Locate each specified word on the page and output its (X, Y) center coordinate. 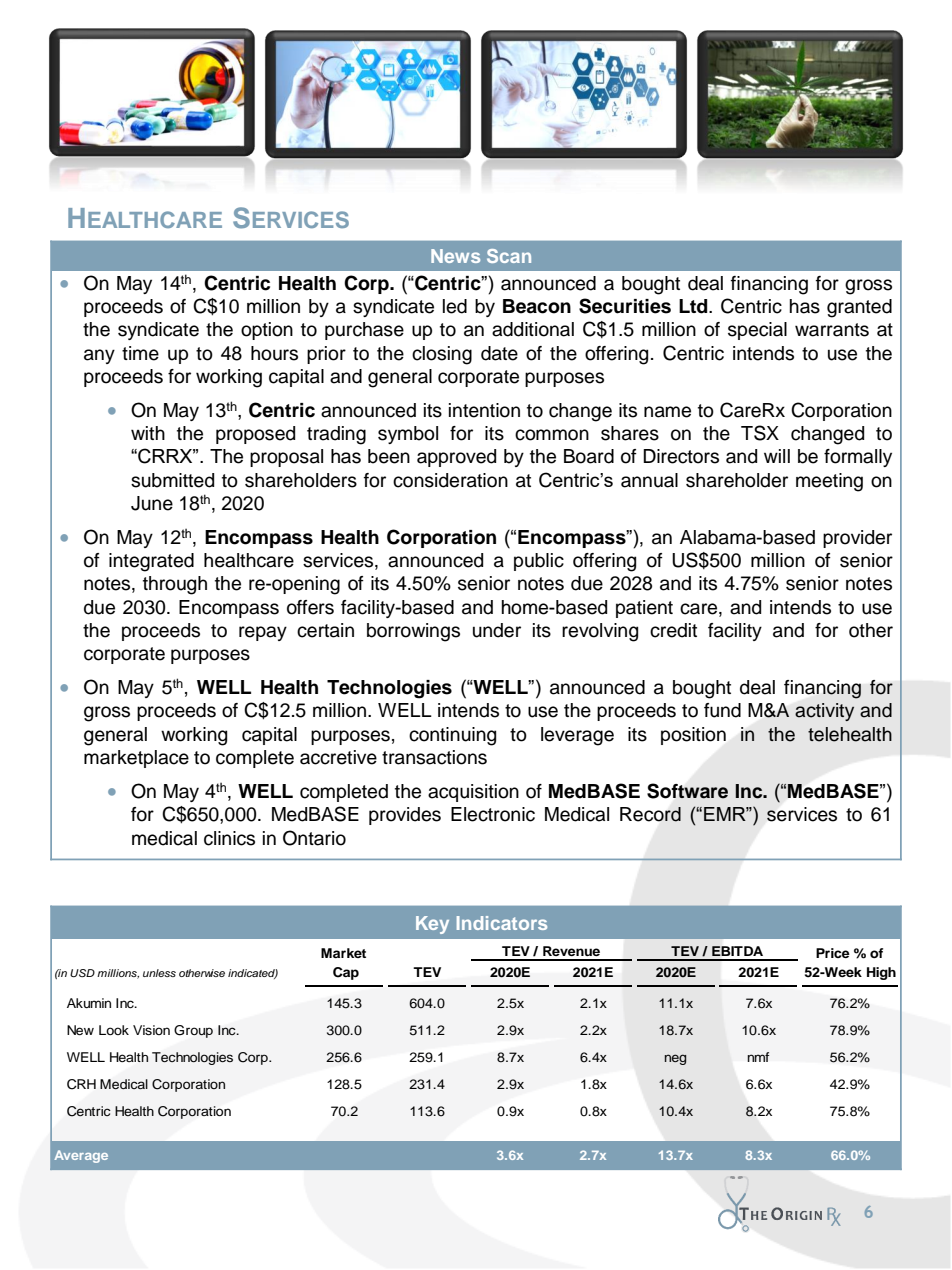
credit (673, 630)
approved (456, 458)
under (497, 630)
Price (833, 953)
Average (81, 1156)
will (777, 456)
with (148, 433)
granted (859, 308)
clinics (229, 838)
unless (159, 973)
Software (687, 791)
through (175, 585)
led (455, 306)
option (267, 331)
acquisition (473, 793)
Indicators (502, 923)
